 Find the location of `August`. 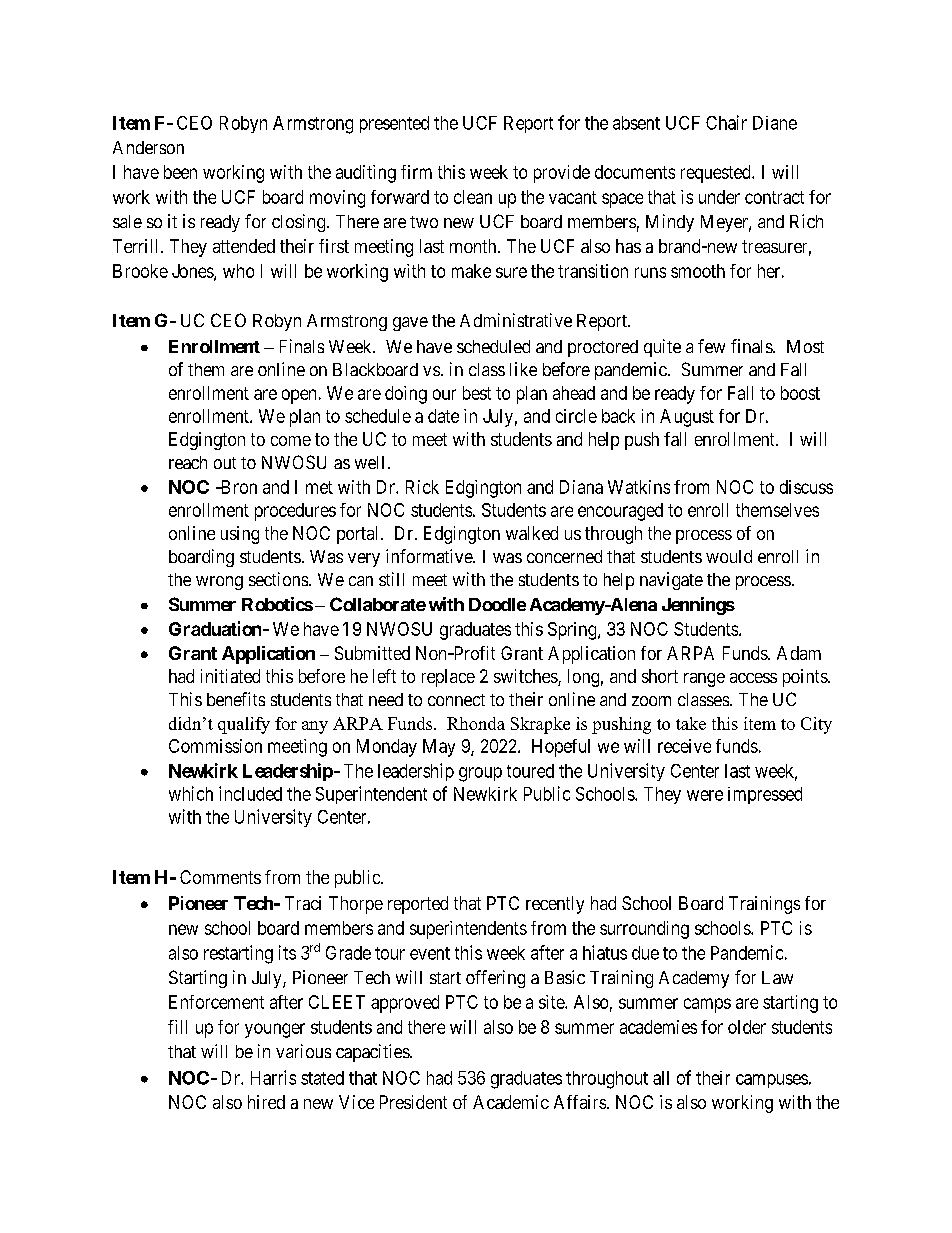

August is located at coordinates (687, 418).
